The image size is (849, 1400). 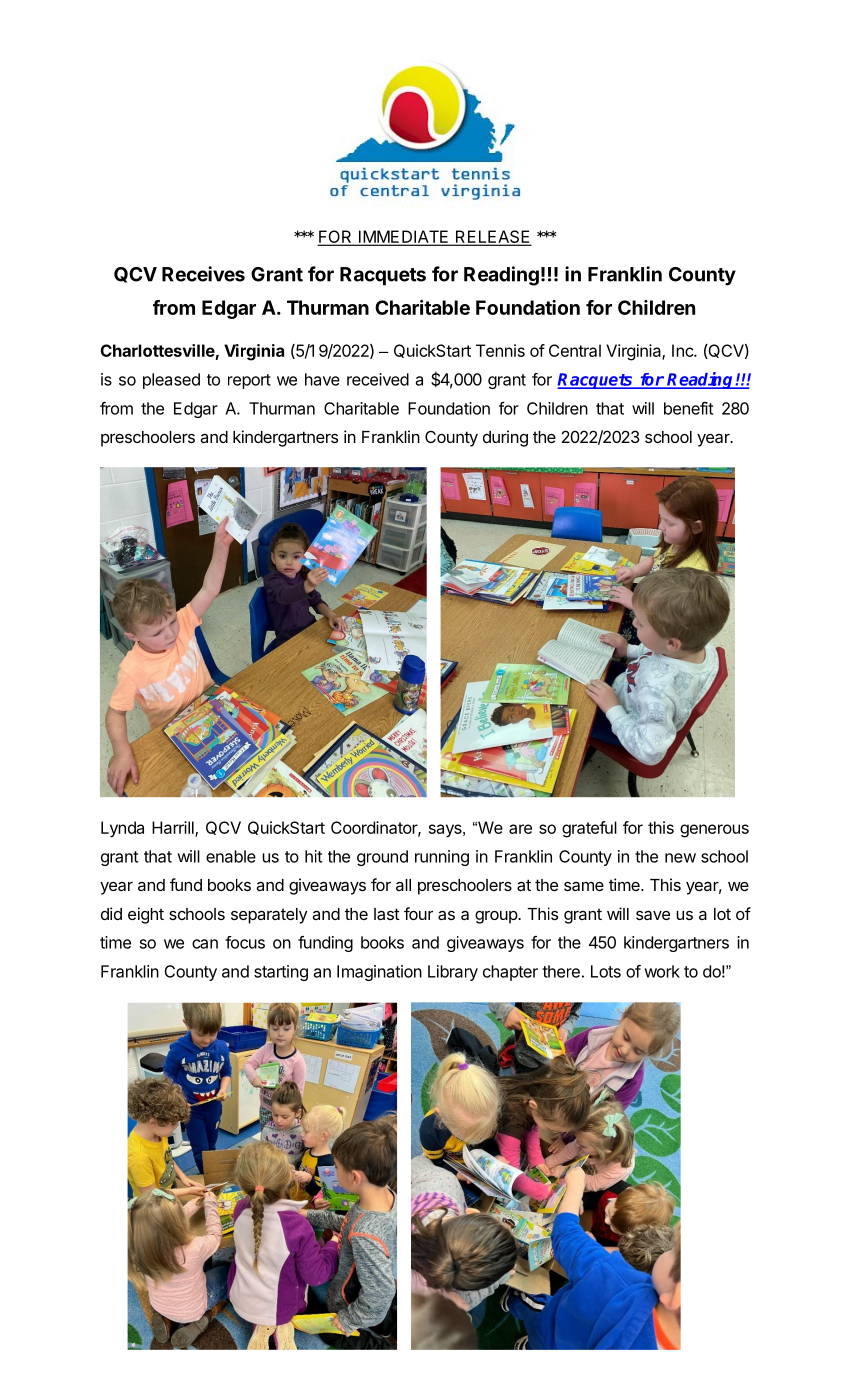 What do you see at coordinates (505, 438) in the image?
I see `during` at bounding box center [505, 438].
